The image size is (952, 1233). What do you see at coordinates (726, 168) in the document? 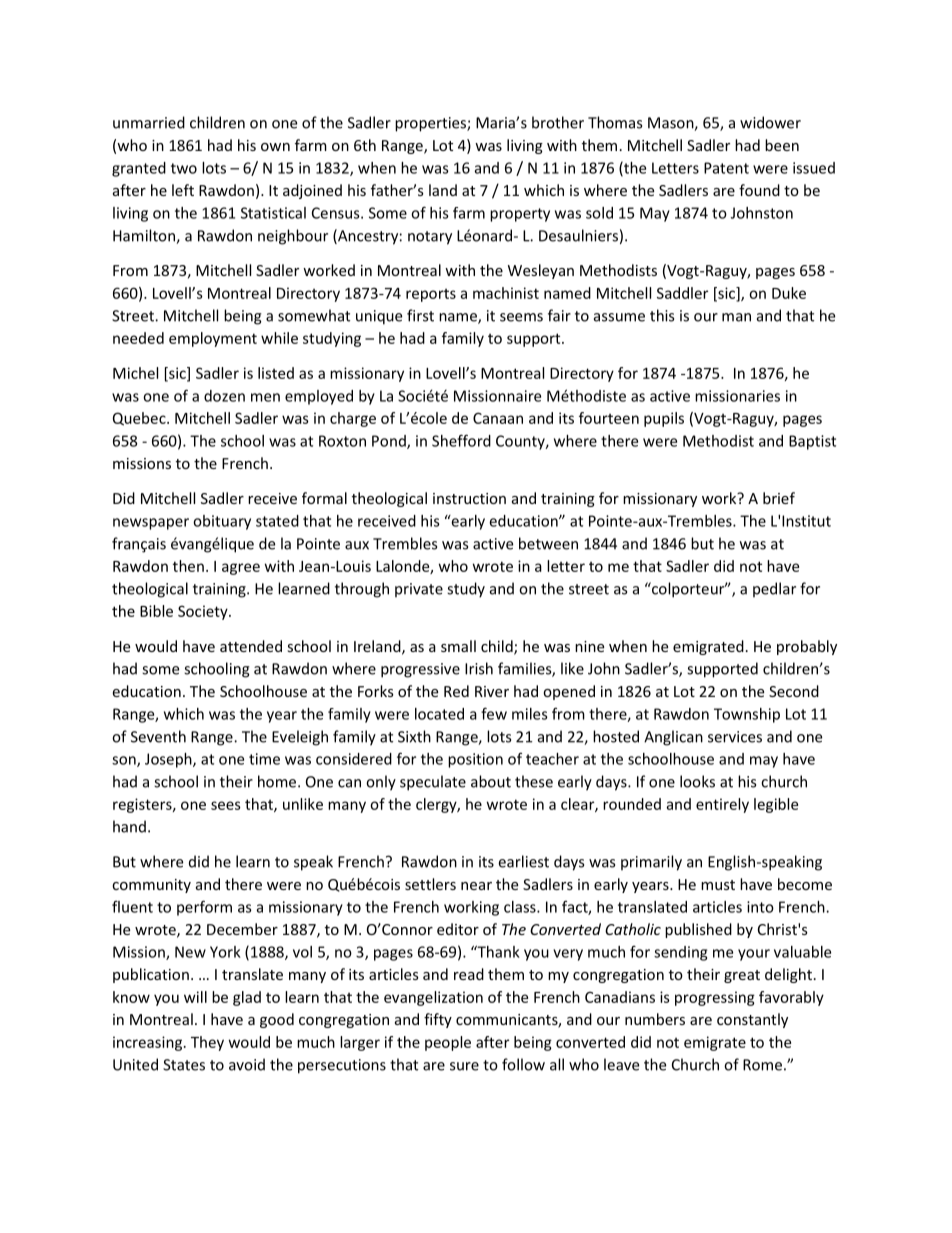
I see `Patent` at bounding box center [726, 168].
